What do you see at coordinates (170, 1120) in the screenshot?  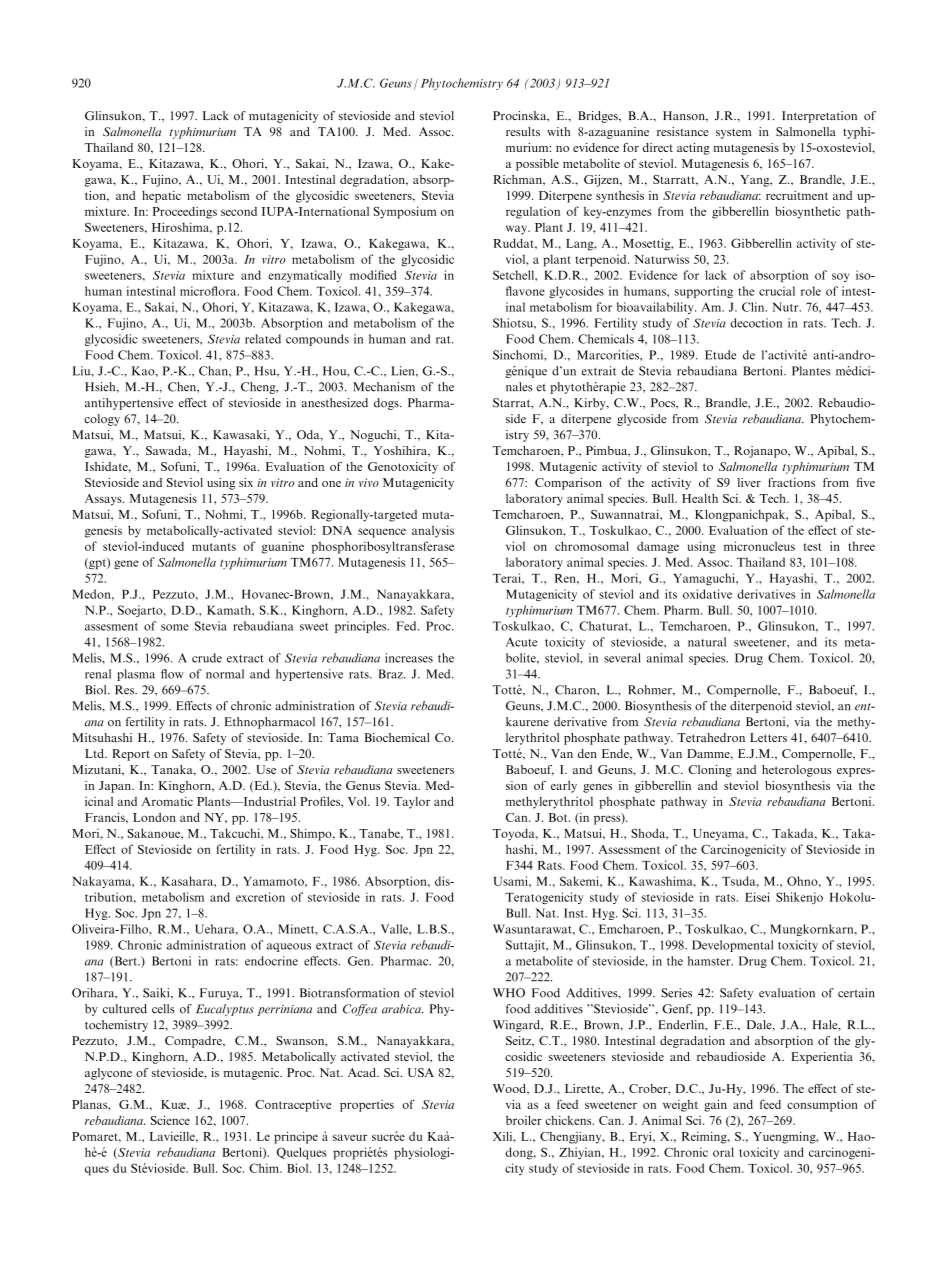 I see `Science` at bounding box center [170, 1120].
